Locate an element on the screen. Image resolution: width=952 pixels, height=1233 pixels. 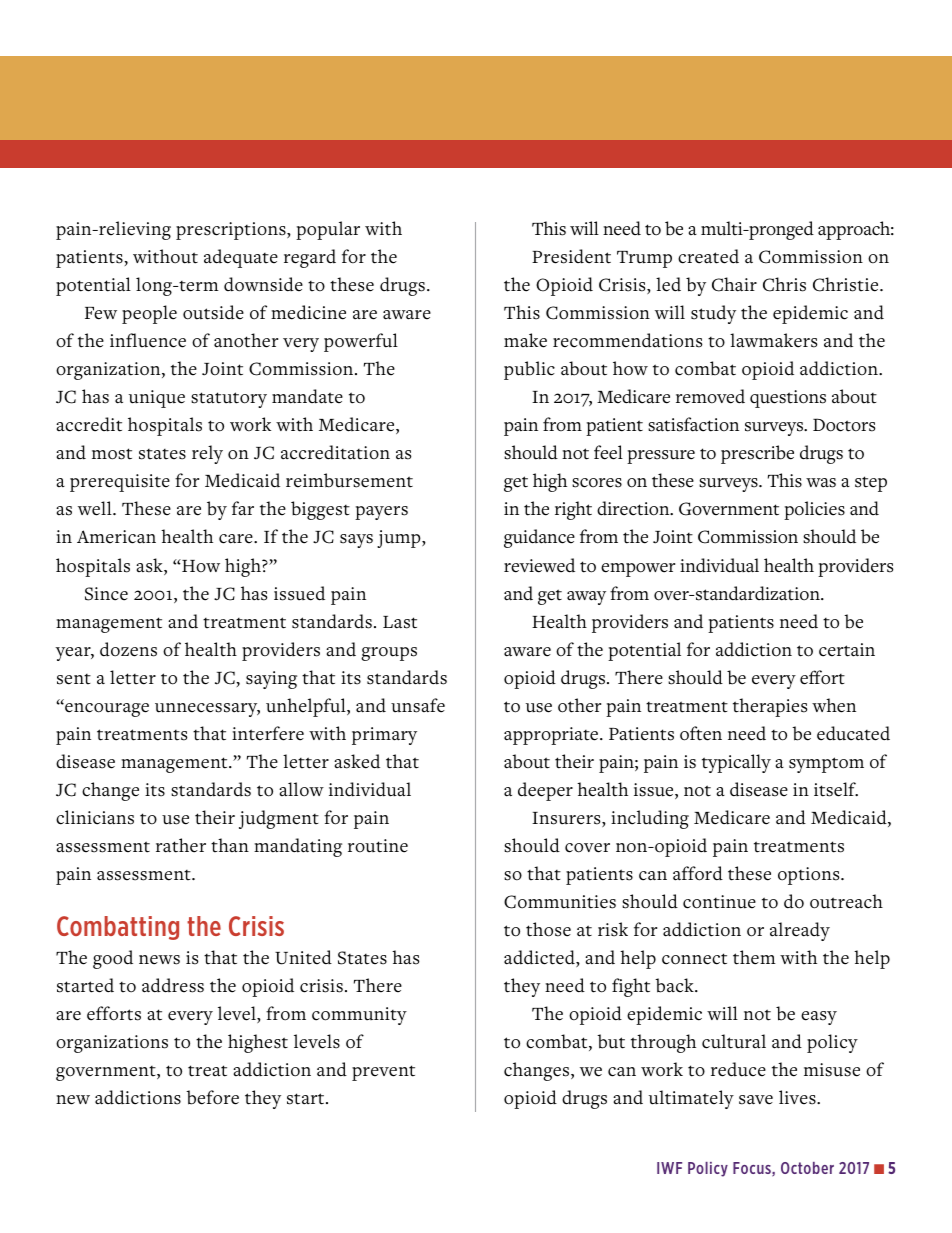
Chair is located at coordinates (734, 284).
